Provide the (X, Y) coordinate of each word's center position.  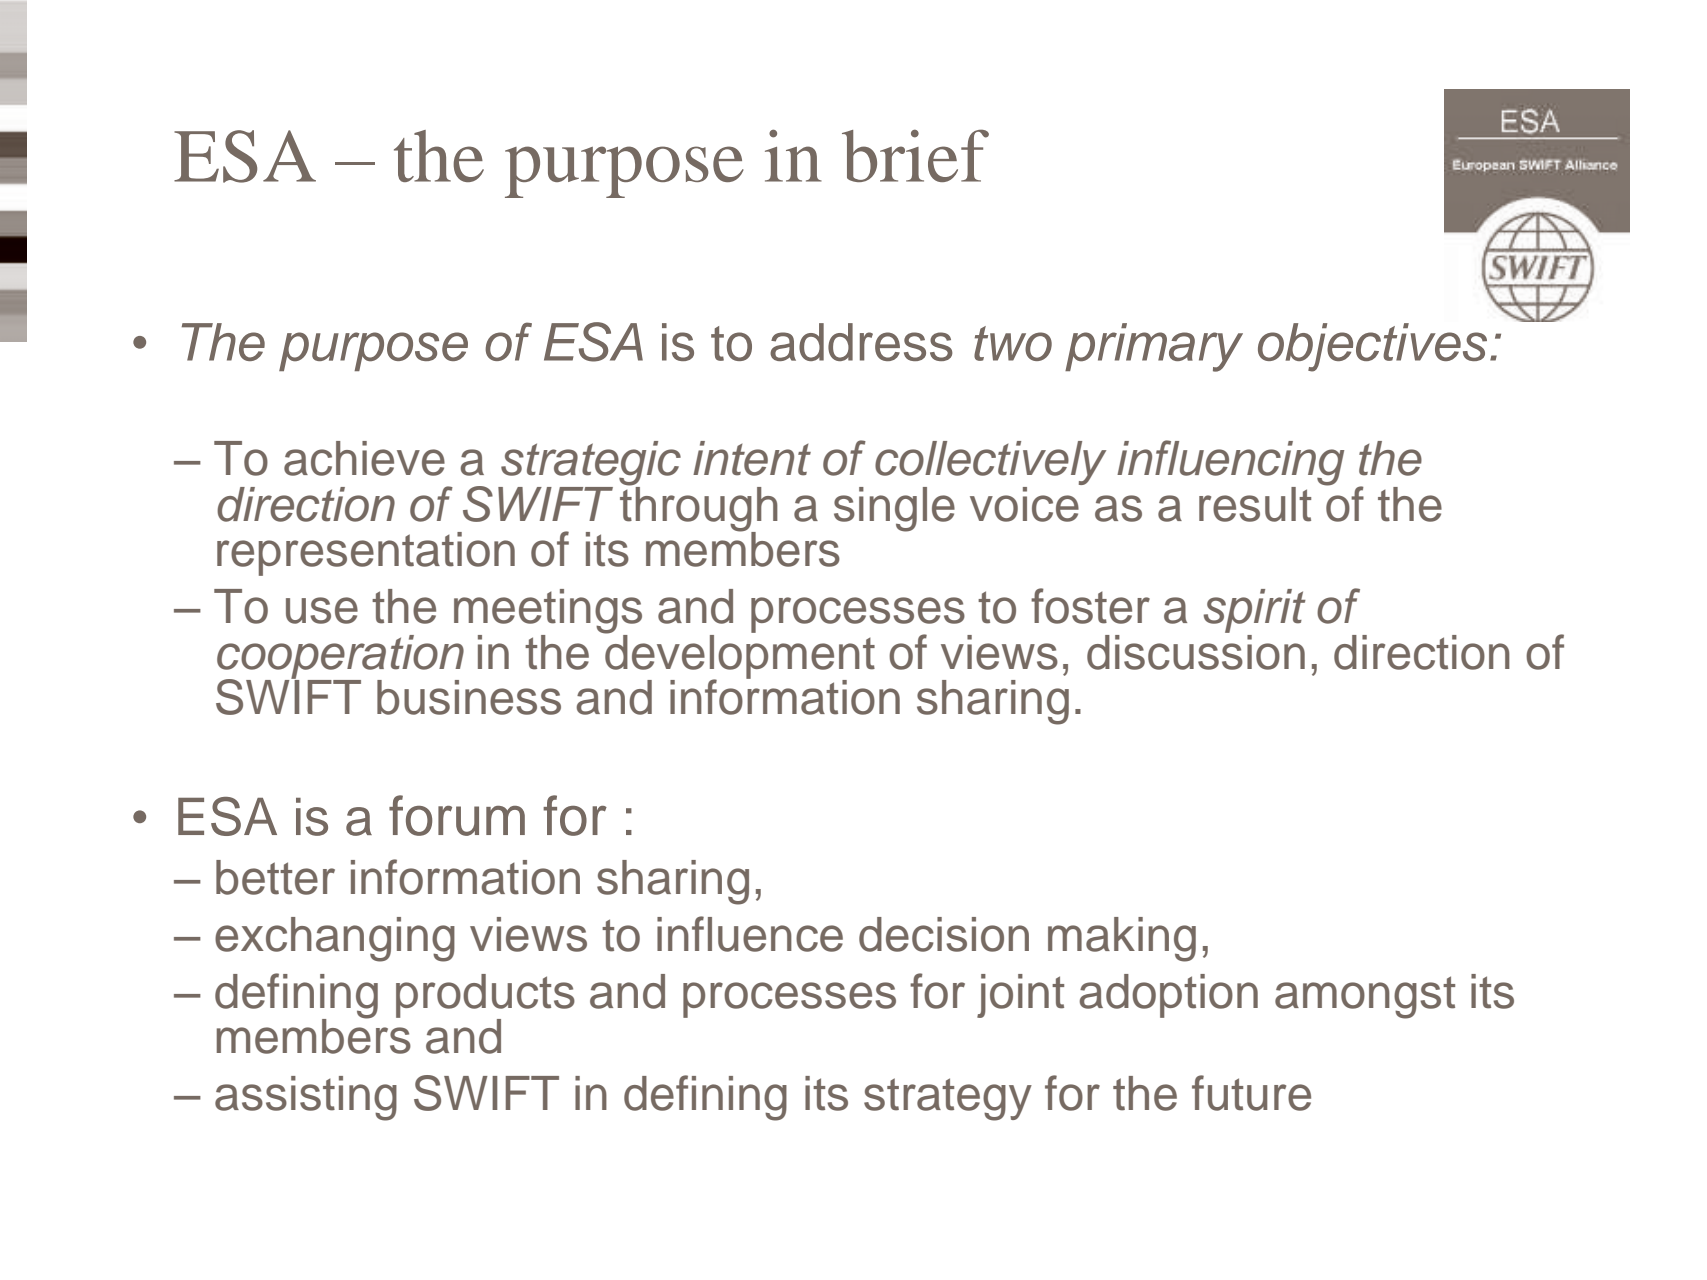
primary (1154, 347)
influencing (1230, 464)
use (322, 610)
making (1122, 939)
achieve (364, 458)
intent (752, 458)
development (739, 656)
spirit (1254, 612)
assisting (306, 1098)
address (861, 342)
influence (750, 934)
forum (457, 815)
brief (915, 155)
